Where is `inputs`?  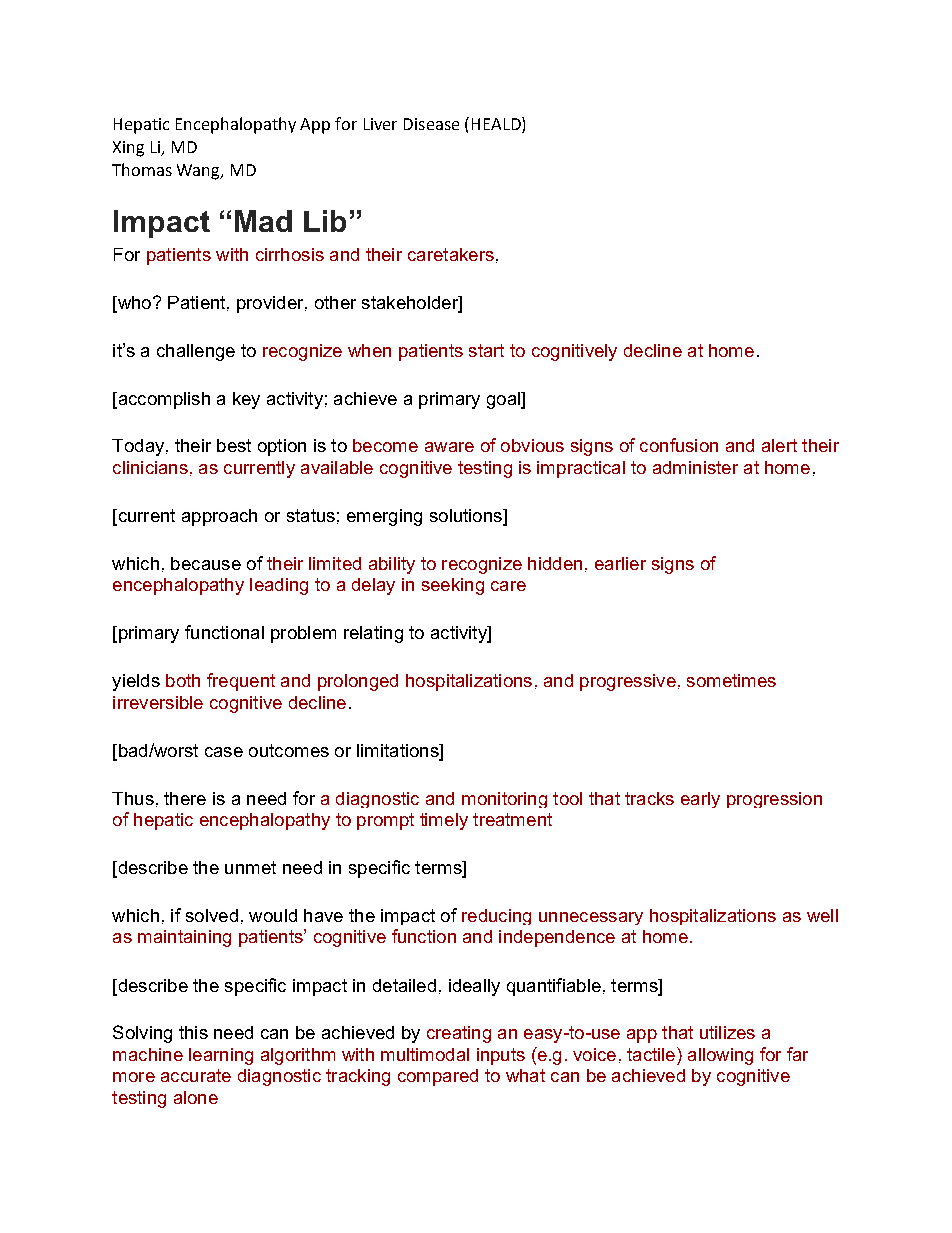 inputs is located at coordinates (501, 1056).
